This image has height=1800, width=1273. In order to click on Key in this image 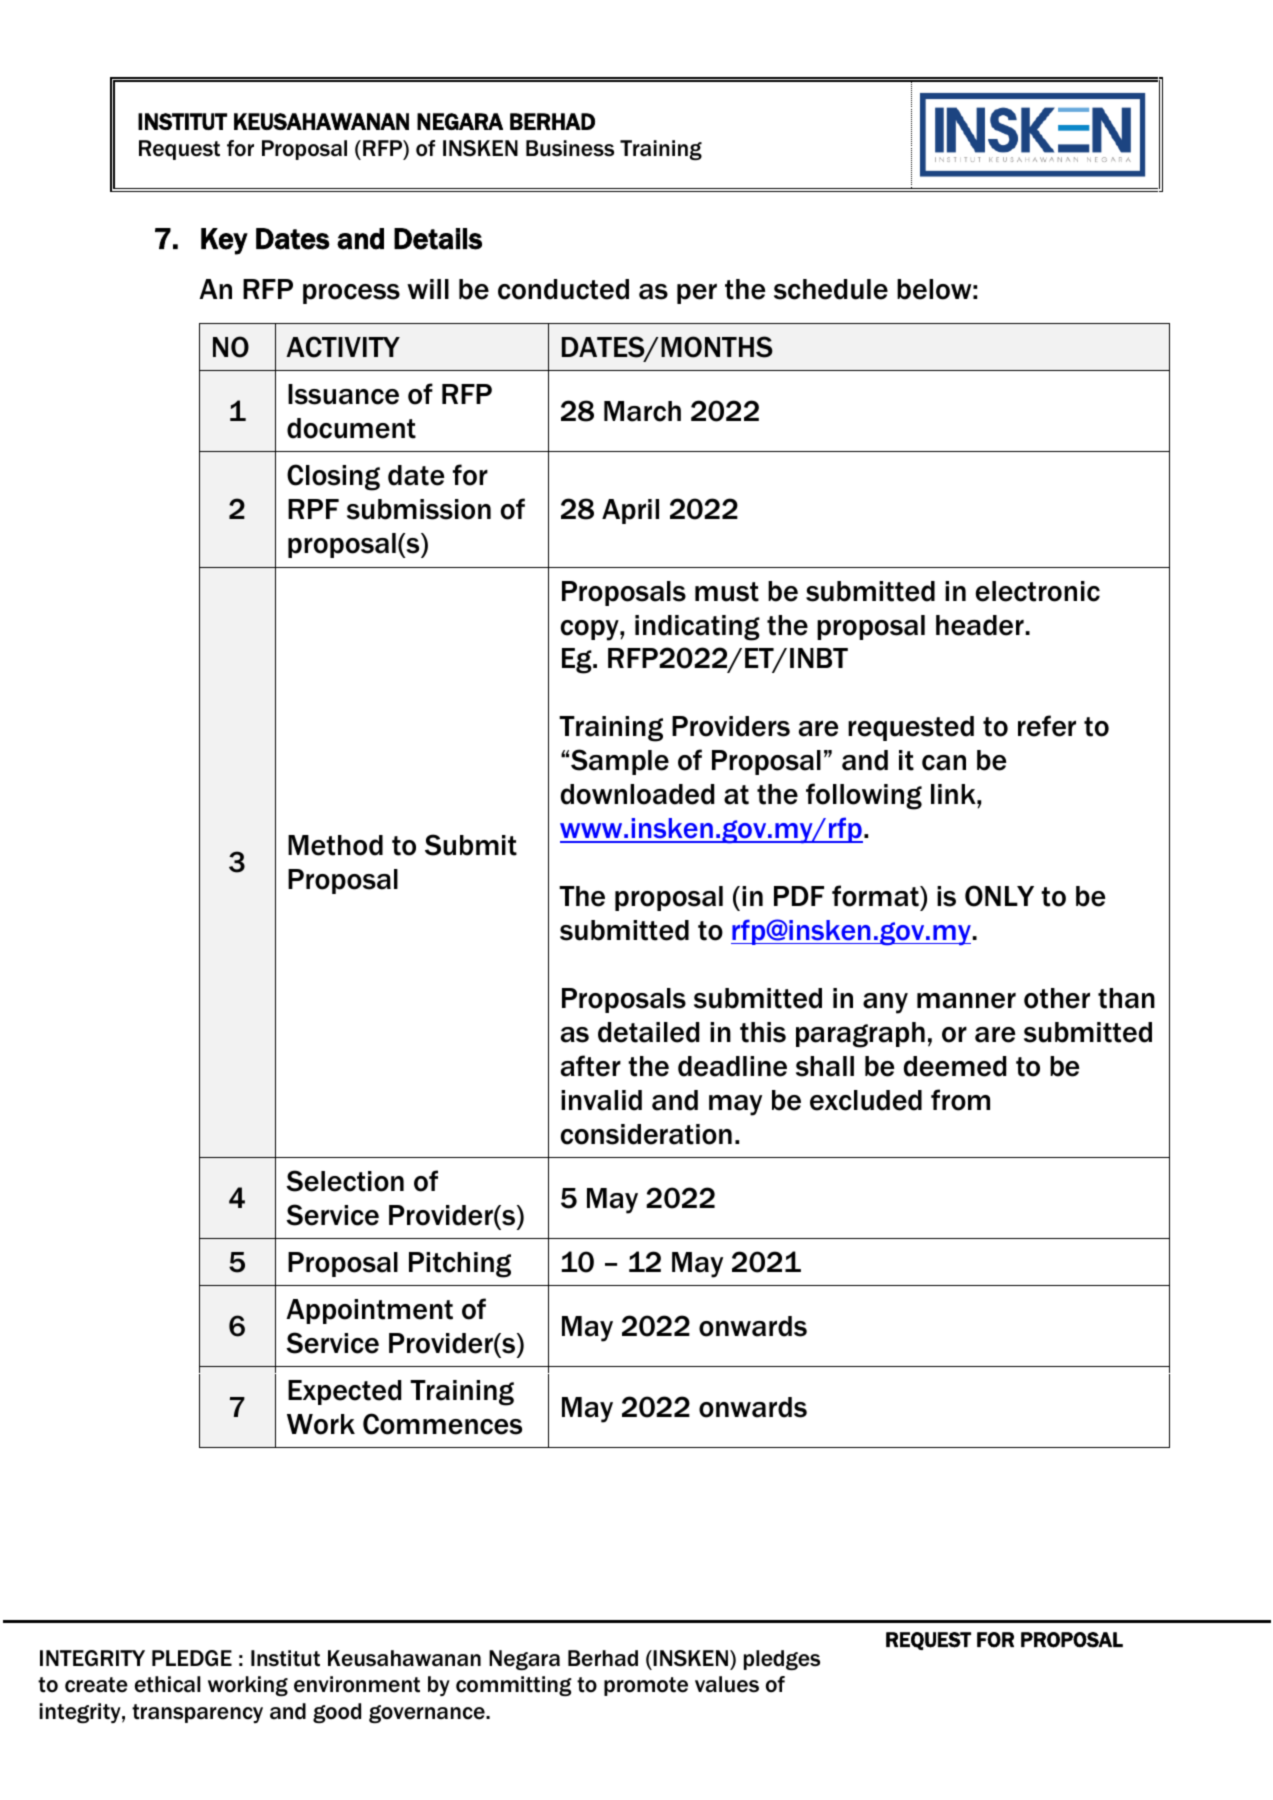, I will do `click(224, 241)`.
